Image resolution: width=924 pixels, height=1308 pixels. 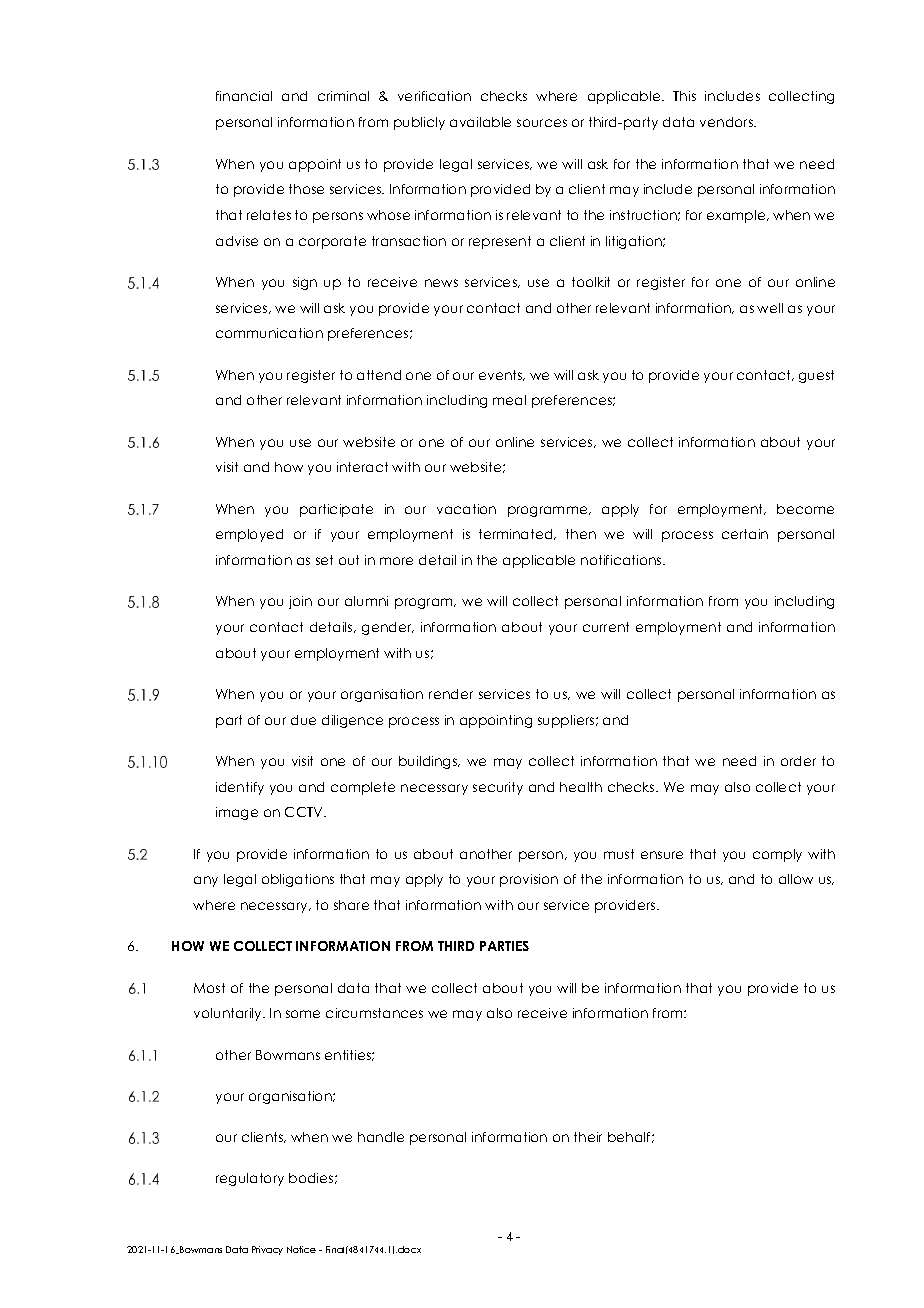 I want to click on certain, so click(x=745, y=534).
